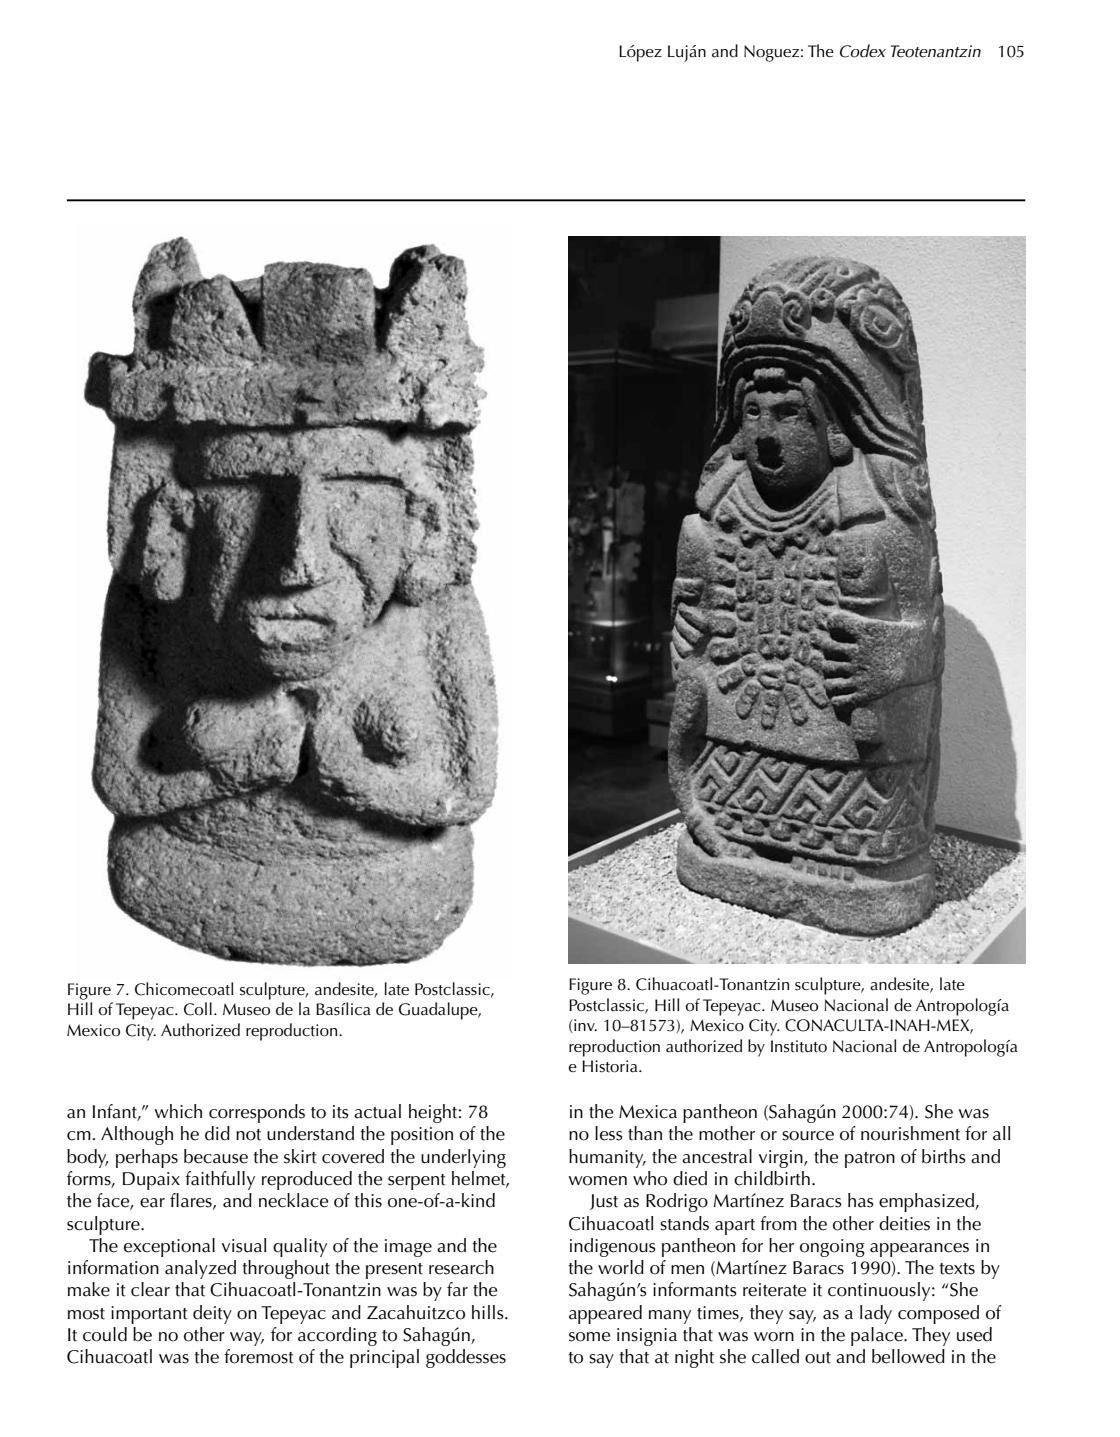  I want to click on Instituto, so click(799, 1046).
